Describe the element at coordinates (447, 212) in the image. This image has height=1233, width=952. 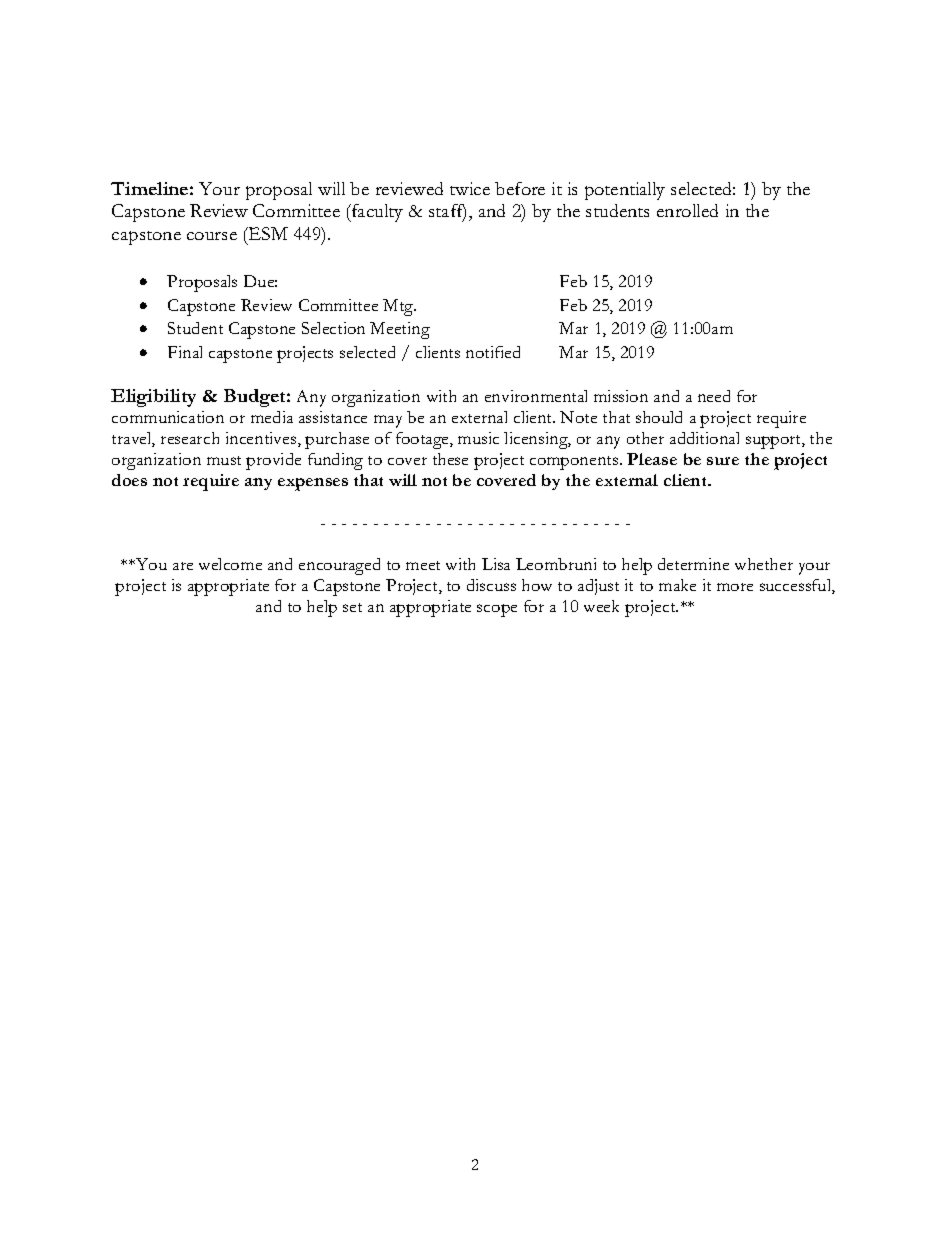
I see `staff` at that location.
